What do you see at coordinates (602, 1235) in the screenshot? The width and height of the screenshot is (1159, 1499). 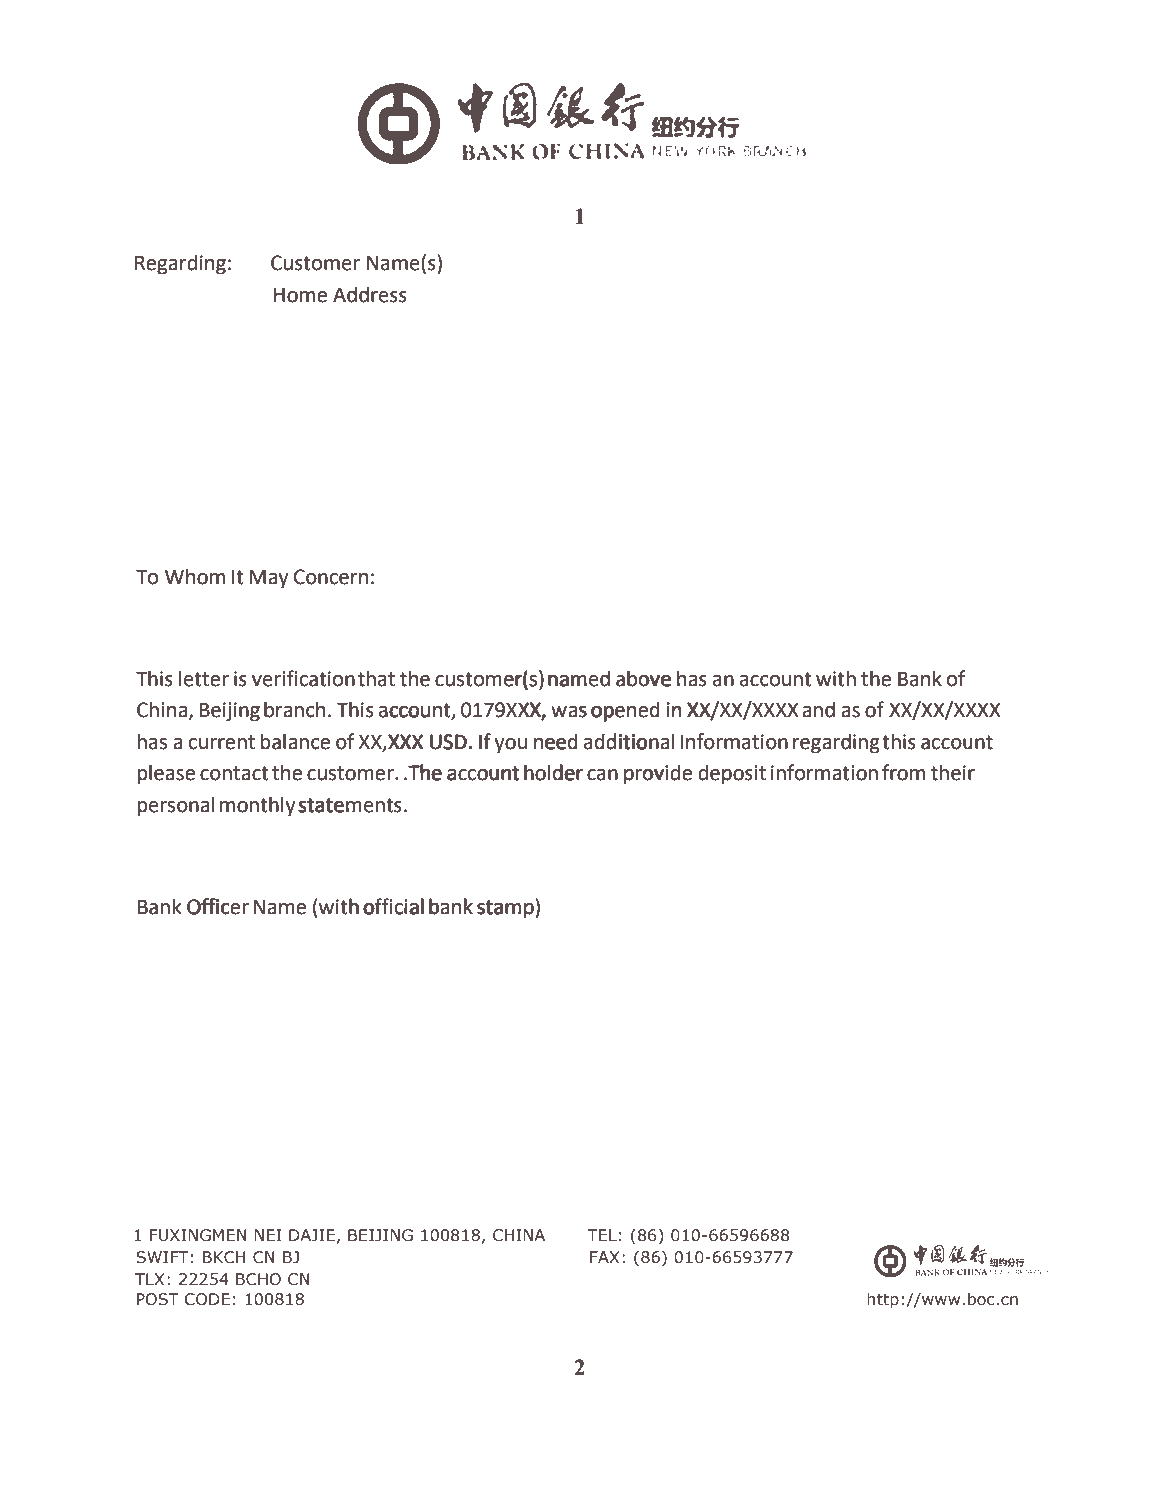 I see `TEL` at bounding box center [602, 1235].
